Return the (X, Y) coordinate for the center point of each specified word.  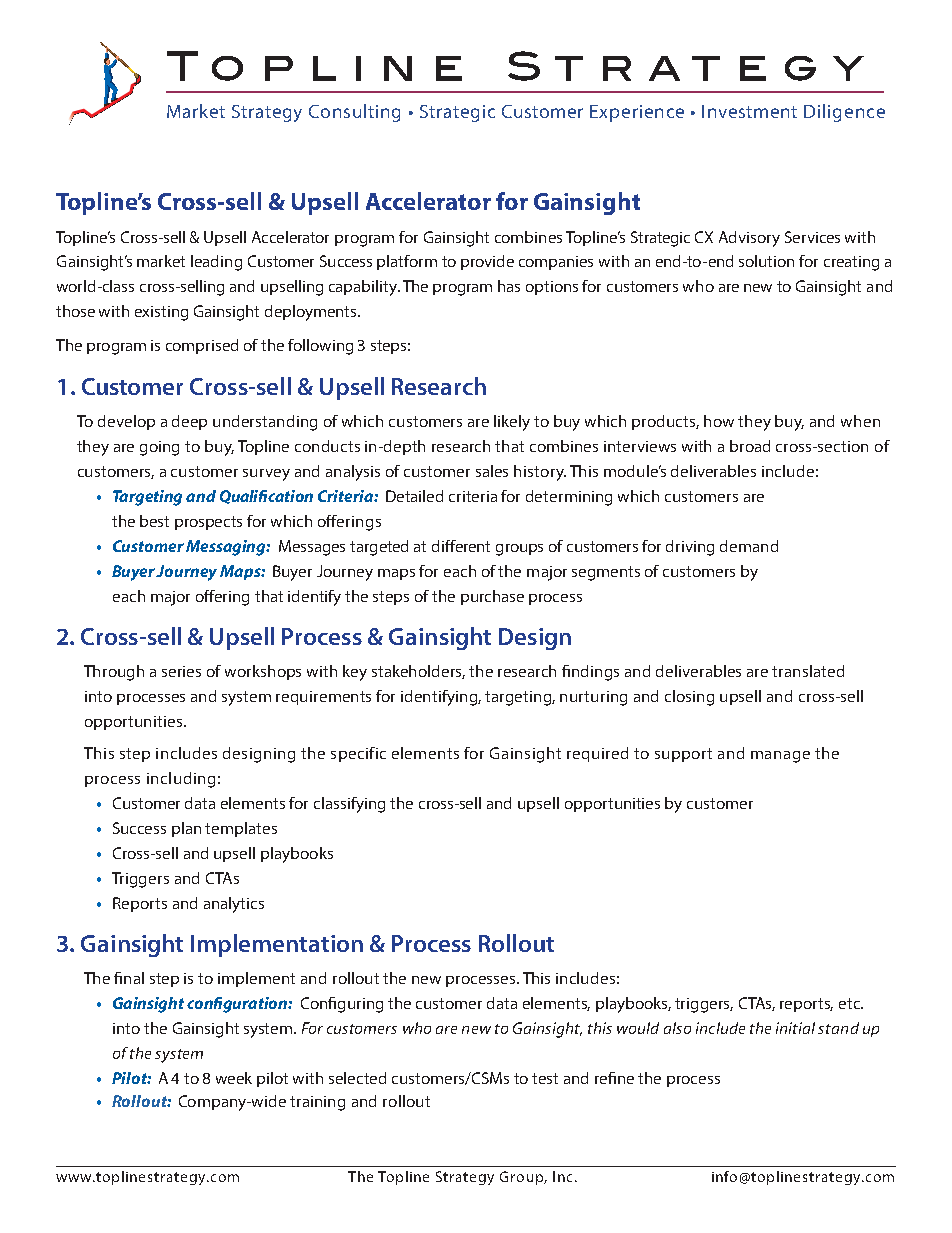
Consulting (354, 113)
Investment (749, 111)
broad (750, 446)
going (159, 448)
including (181, 780)
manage (780, 757)
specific (358, 754)
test (545, 1078)
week (234, 1078)
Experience (637, 113)
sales (492, 471)
